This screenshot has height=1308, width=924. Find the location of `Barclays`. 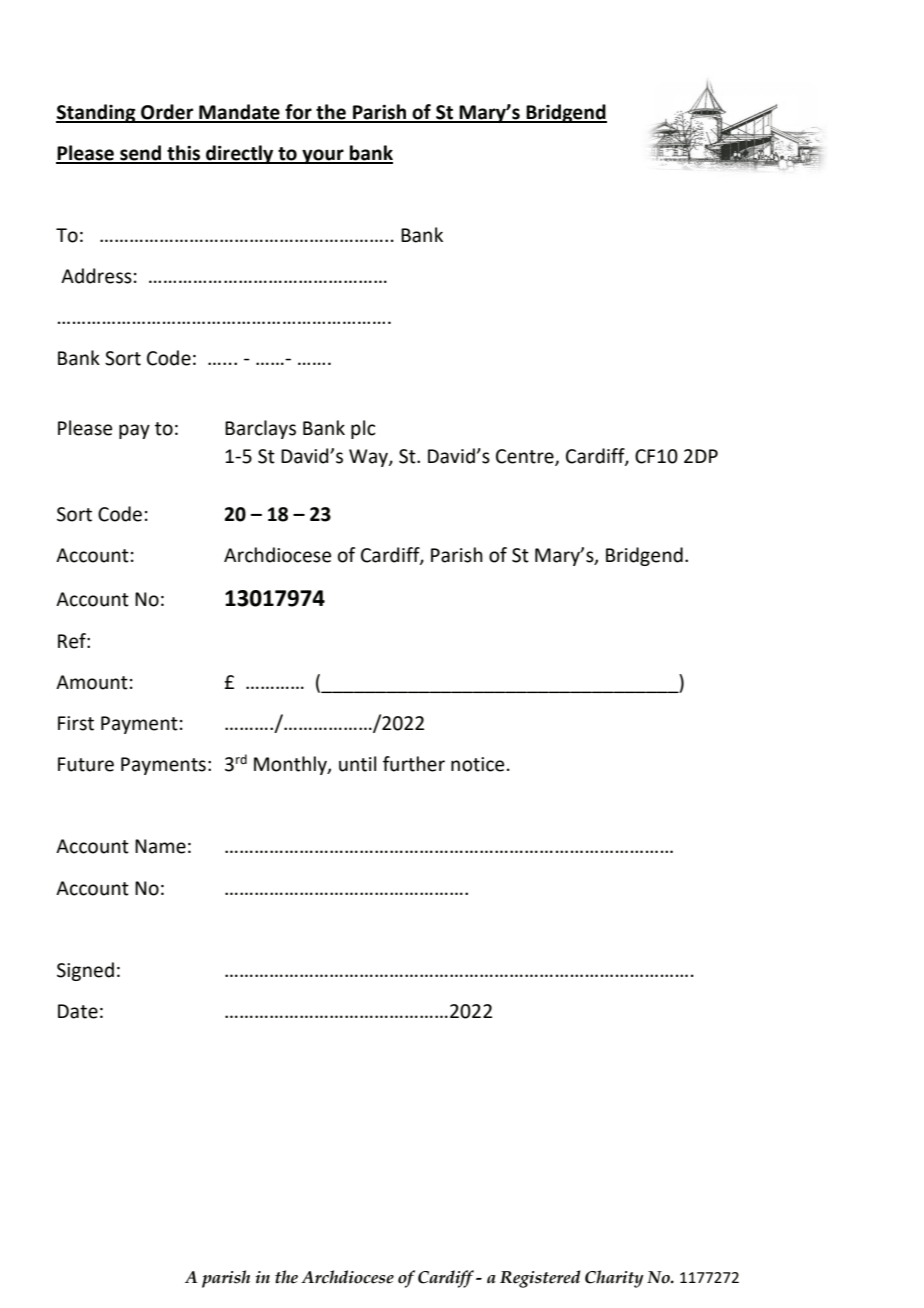

Barclays is located at coordinates (260, 429).
